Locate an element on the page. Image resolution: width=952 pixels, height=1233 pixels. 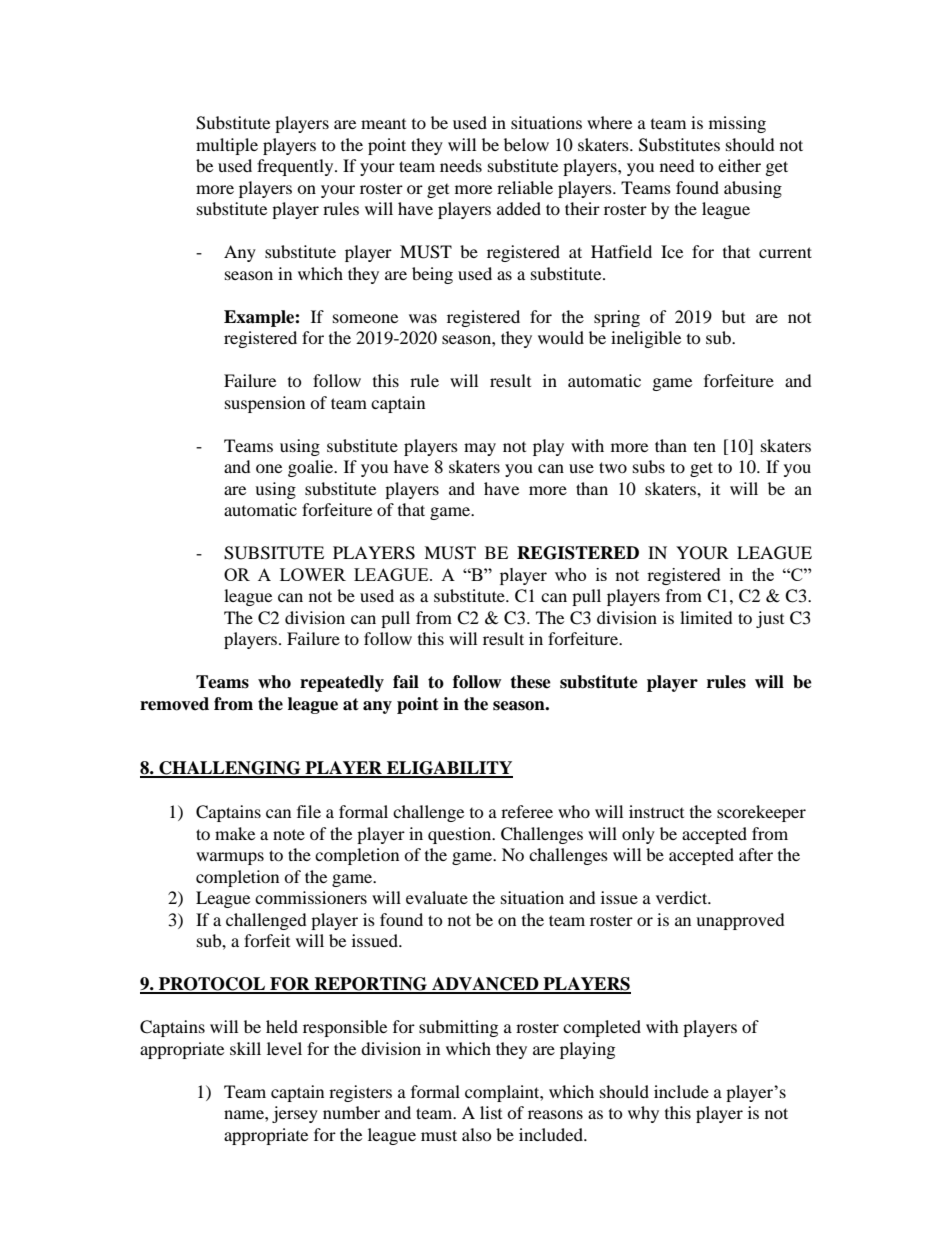
multiple is located at coordinates (227, 146).
